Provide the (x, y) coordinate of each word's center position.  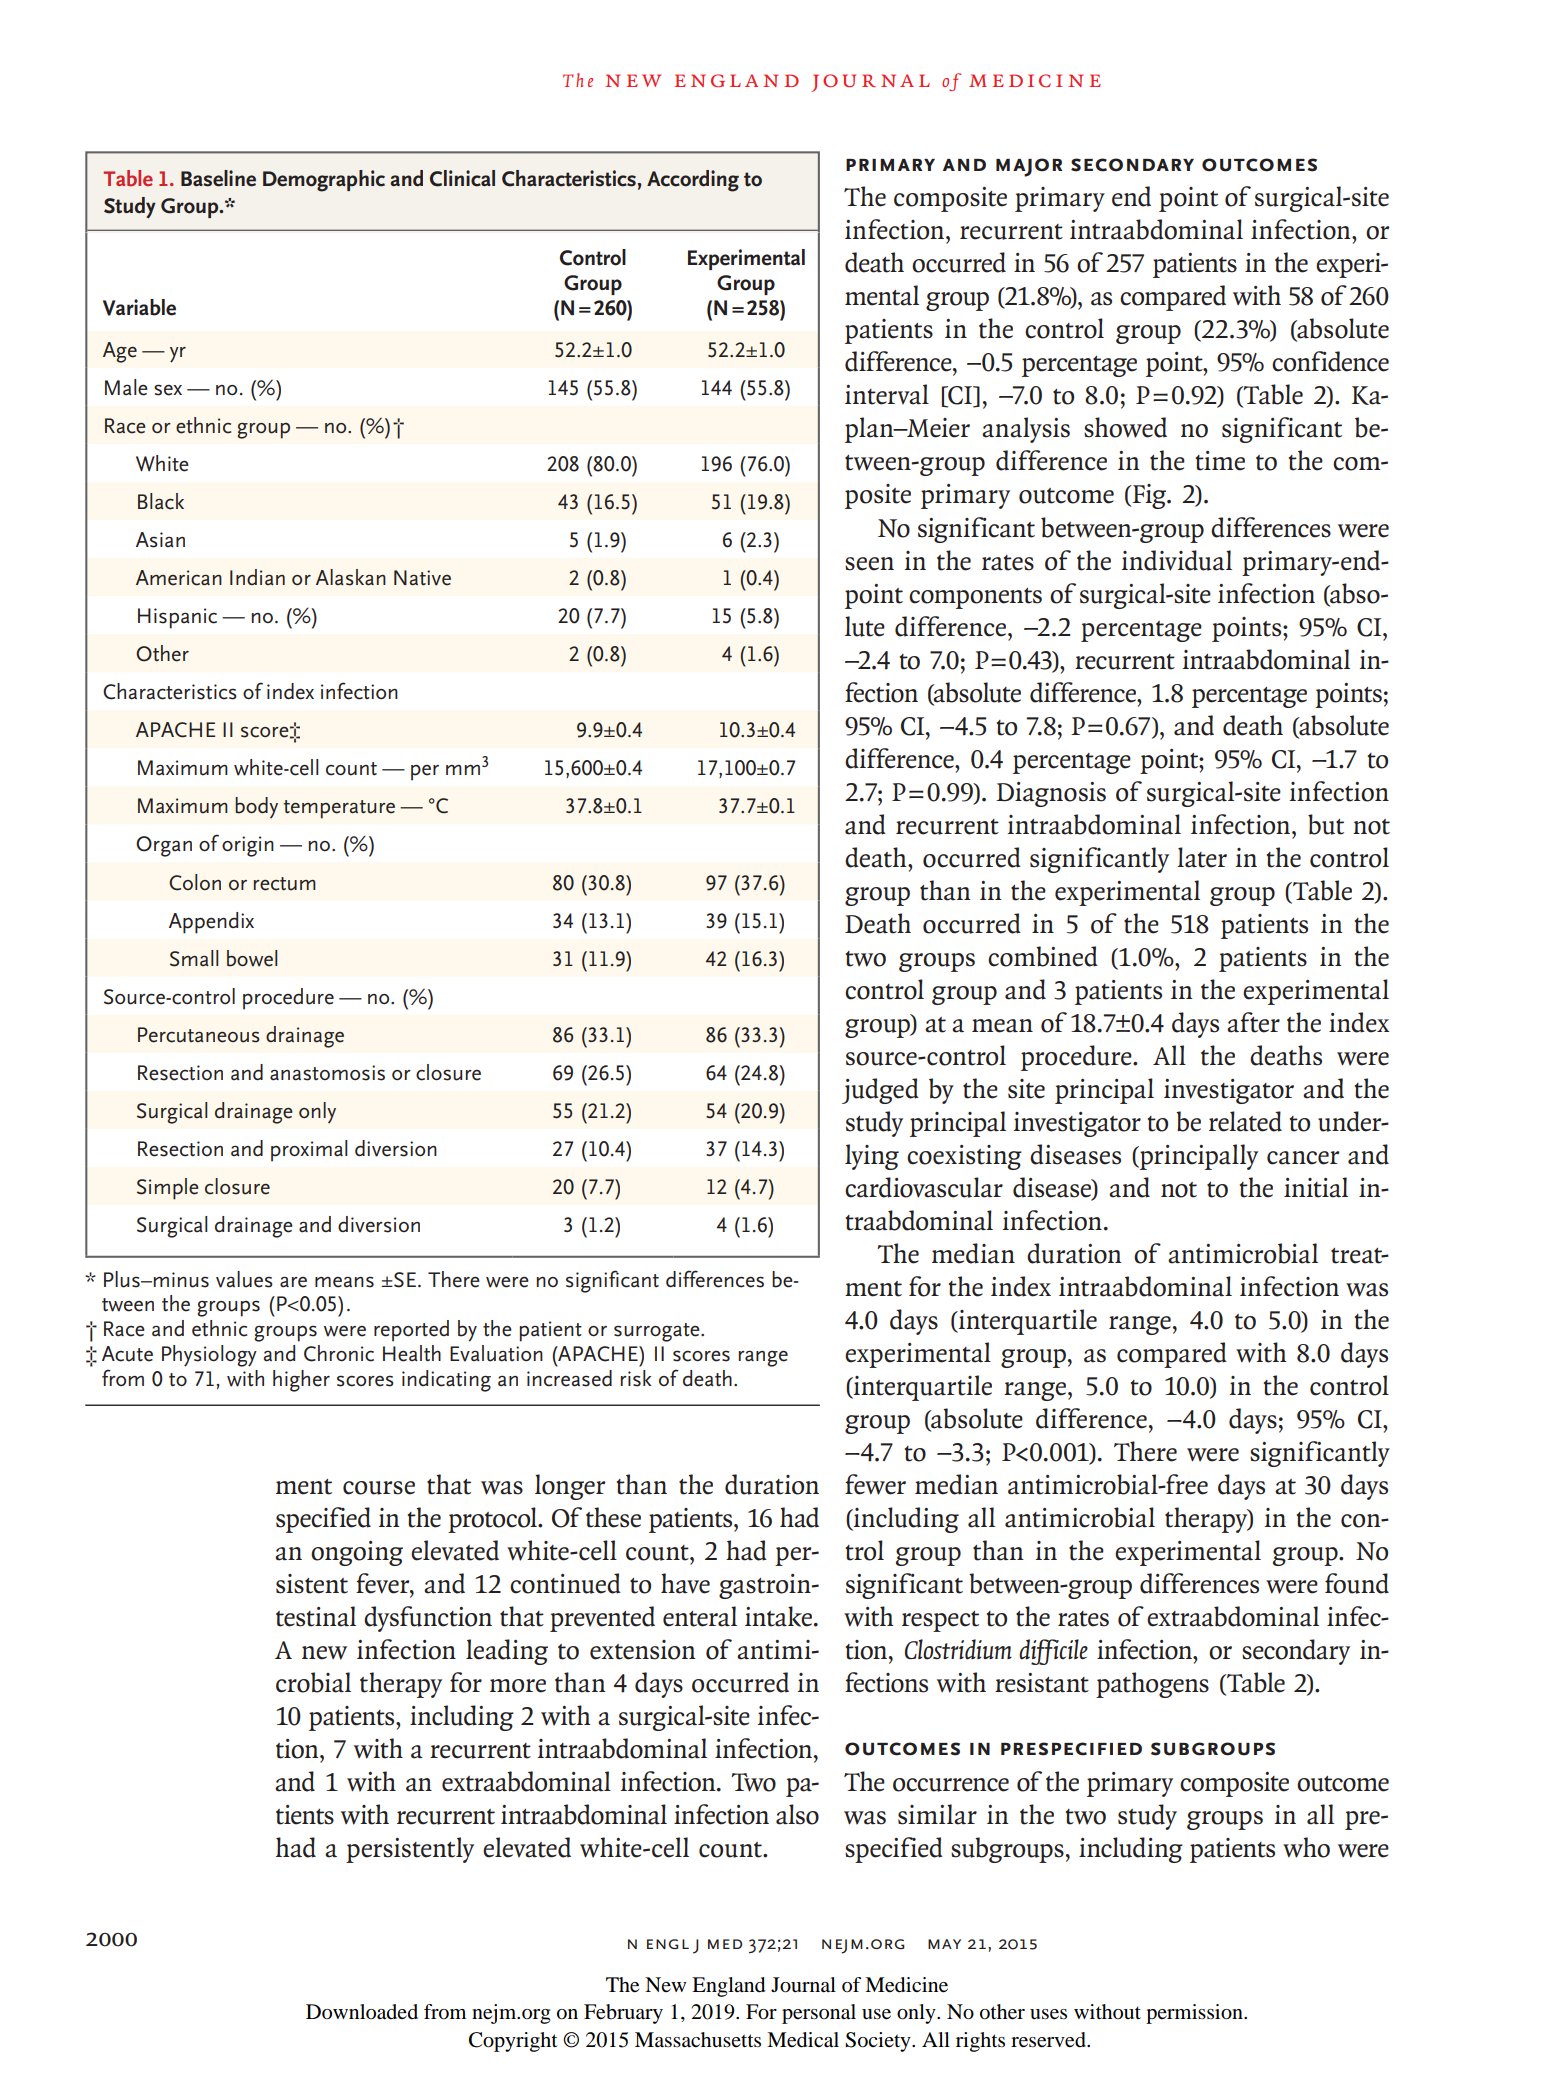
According (693, 181)
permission (1195, 2014)
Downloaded (362, 2012)
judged (880, 1091)
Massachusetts (698, 2040)
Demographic (324, 181)
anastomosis (327, 1073)
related (1245, 1121)
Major (1029, 167)
